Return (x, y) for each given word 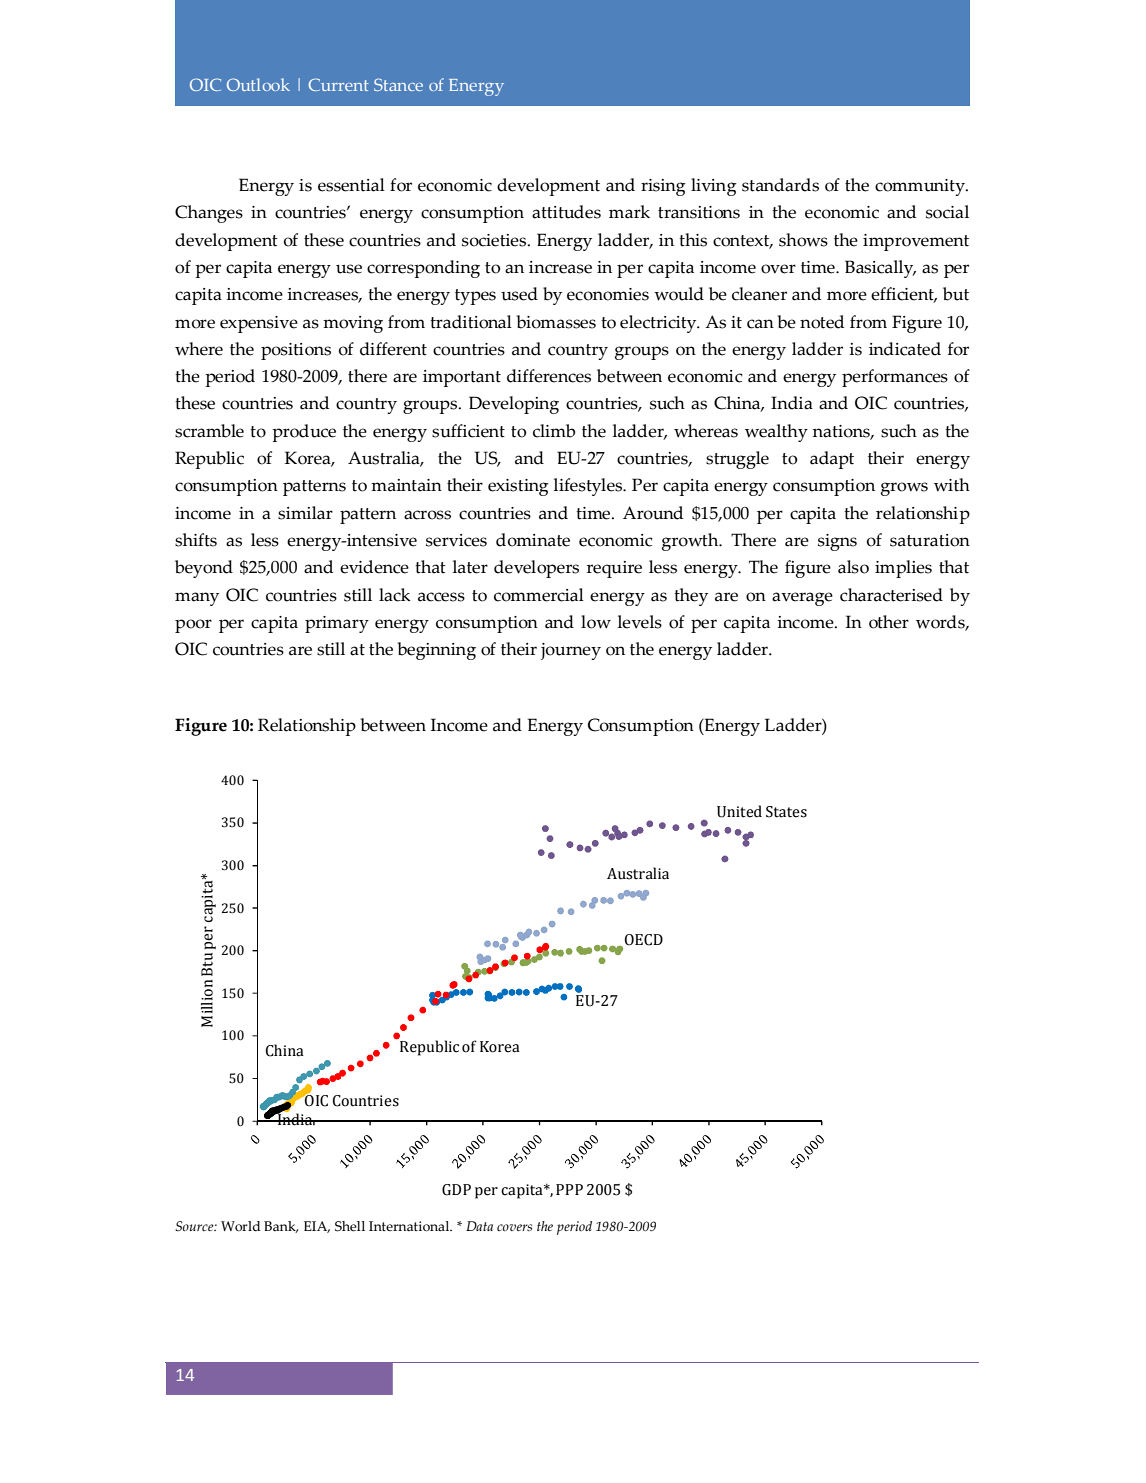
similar (305, 513)
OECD (644, 940)
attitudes (566, 212)
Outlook (258, 84)
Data (479, 1226)
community (921, 187)
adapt (832, 460)
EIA (317, 1227)
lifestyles (589, 487)
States (786, 812)
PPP (569, 1189)
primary (337, 624)
